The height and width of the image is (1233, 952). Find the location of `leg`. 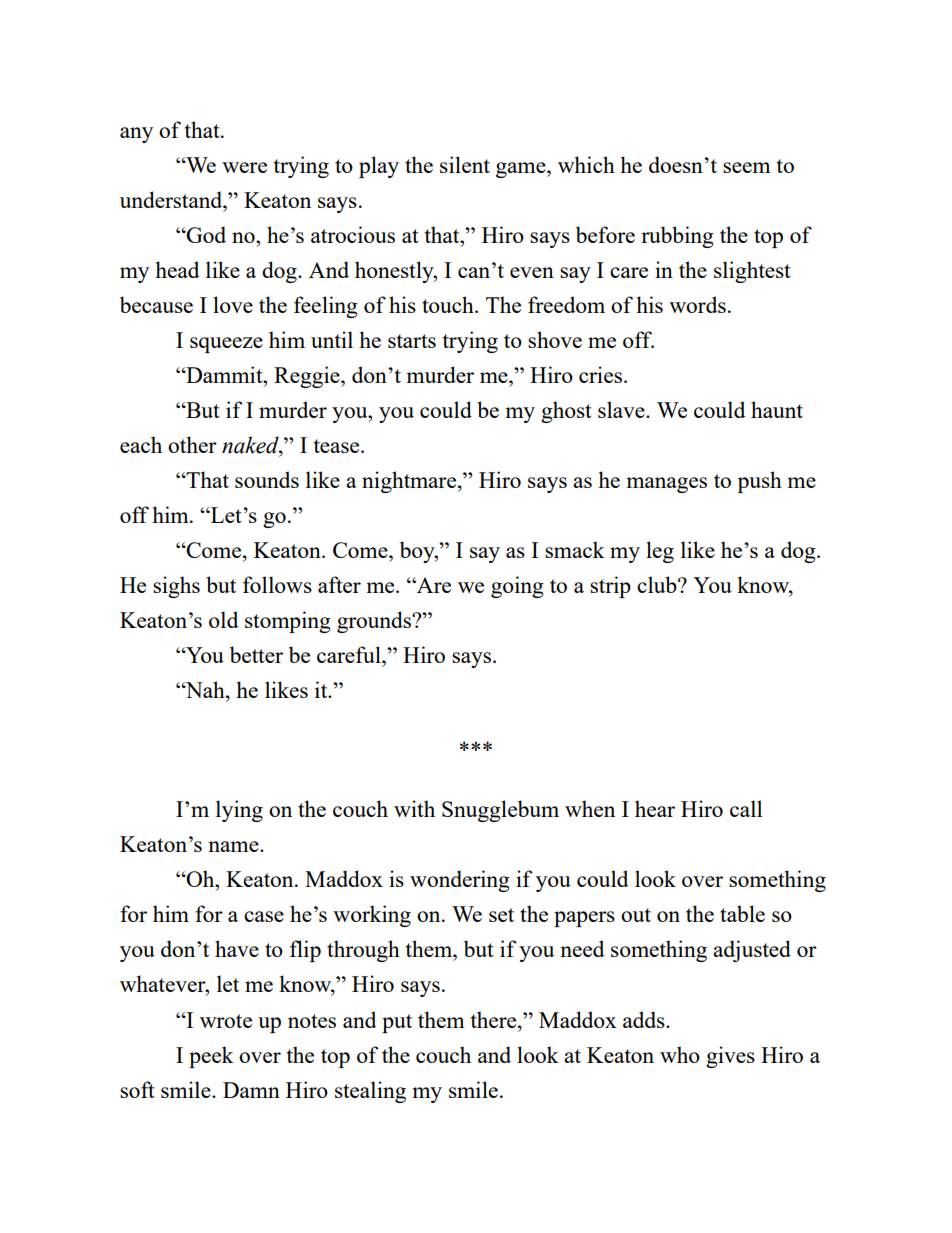

leg is located at coordinates (660, 552).
